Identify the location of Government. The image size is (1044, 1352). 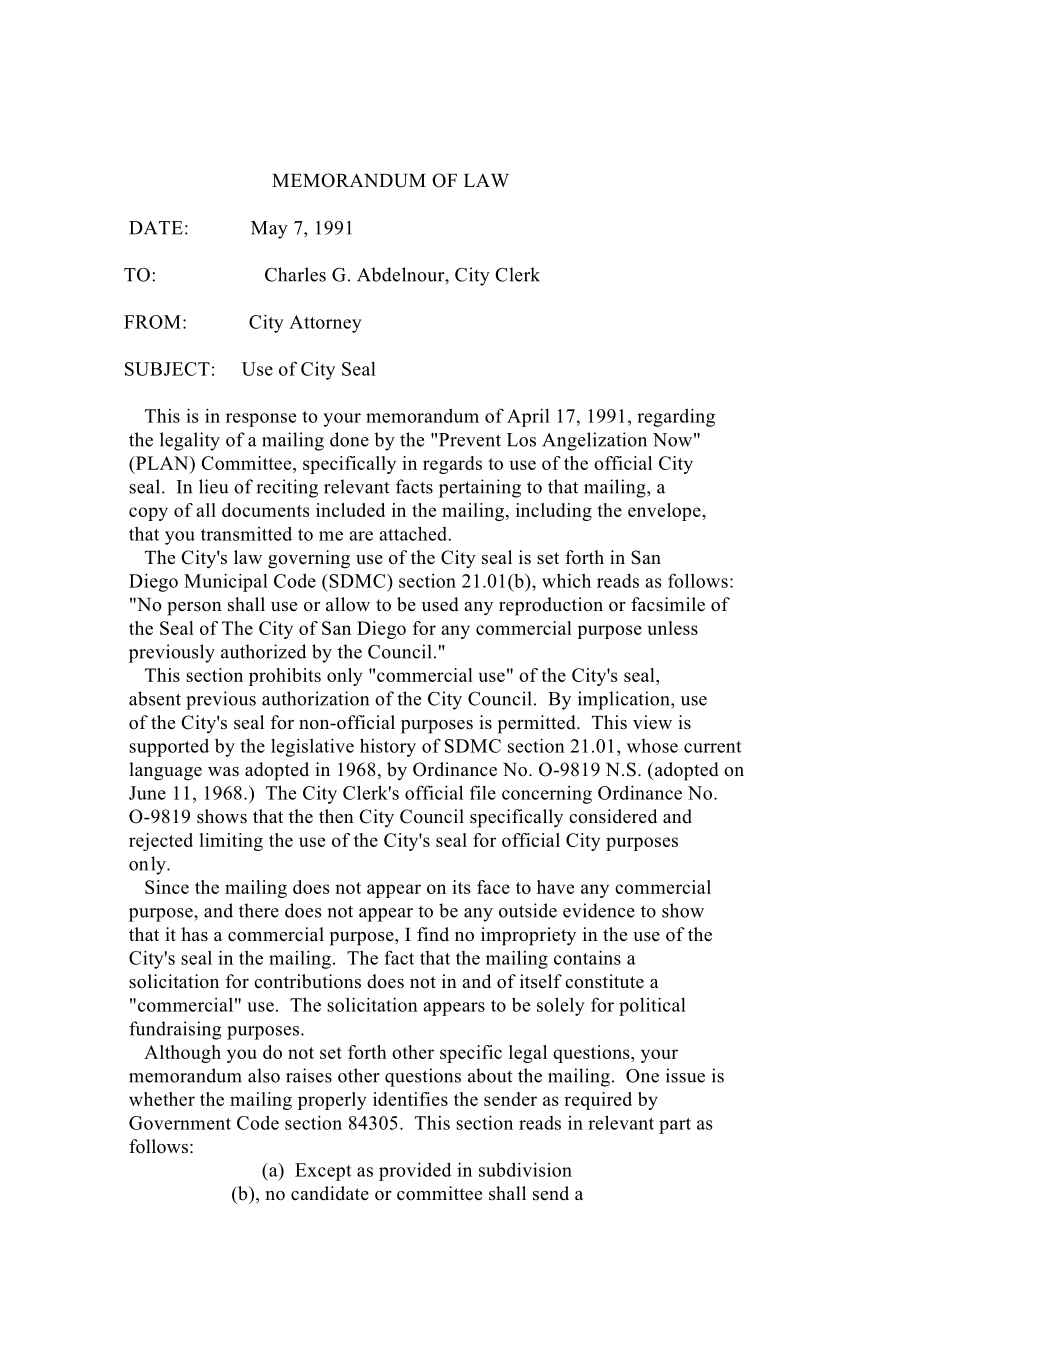
(180, 1123).
